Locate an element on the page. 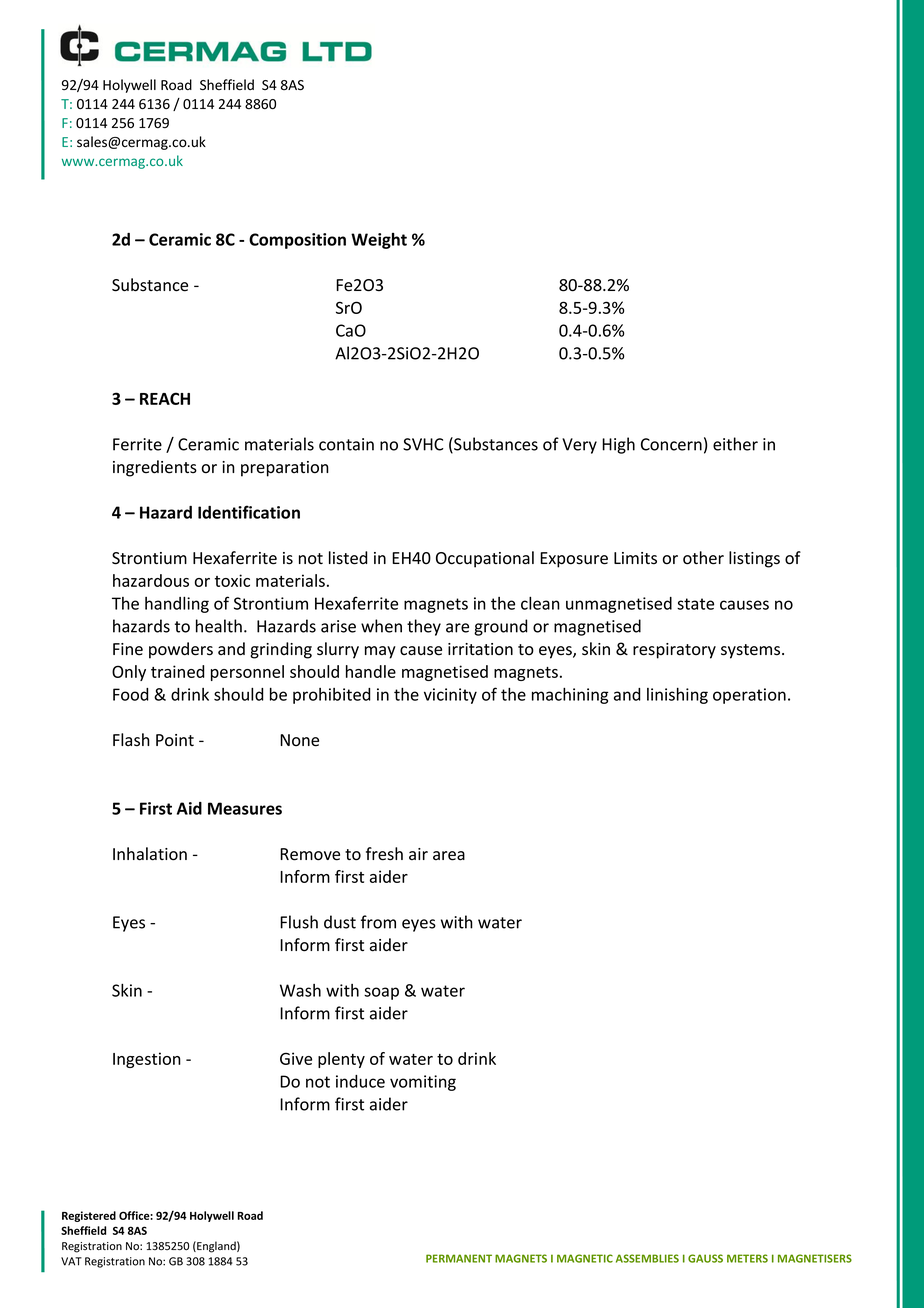 Image resolution: width=924 pixels, height=1308 pixels. Weight is located at coordinates (379, 241).
